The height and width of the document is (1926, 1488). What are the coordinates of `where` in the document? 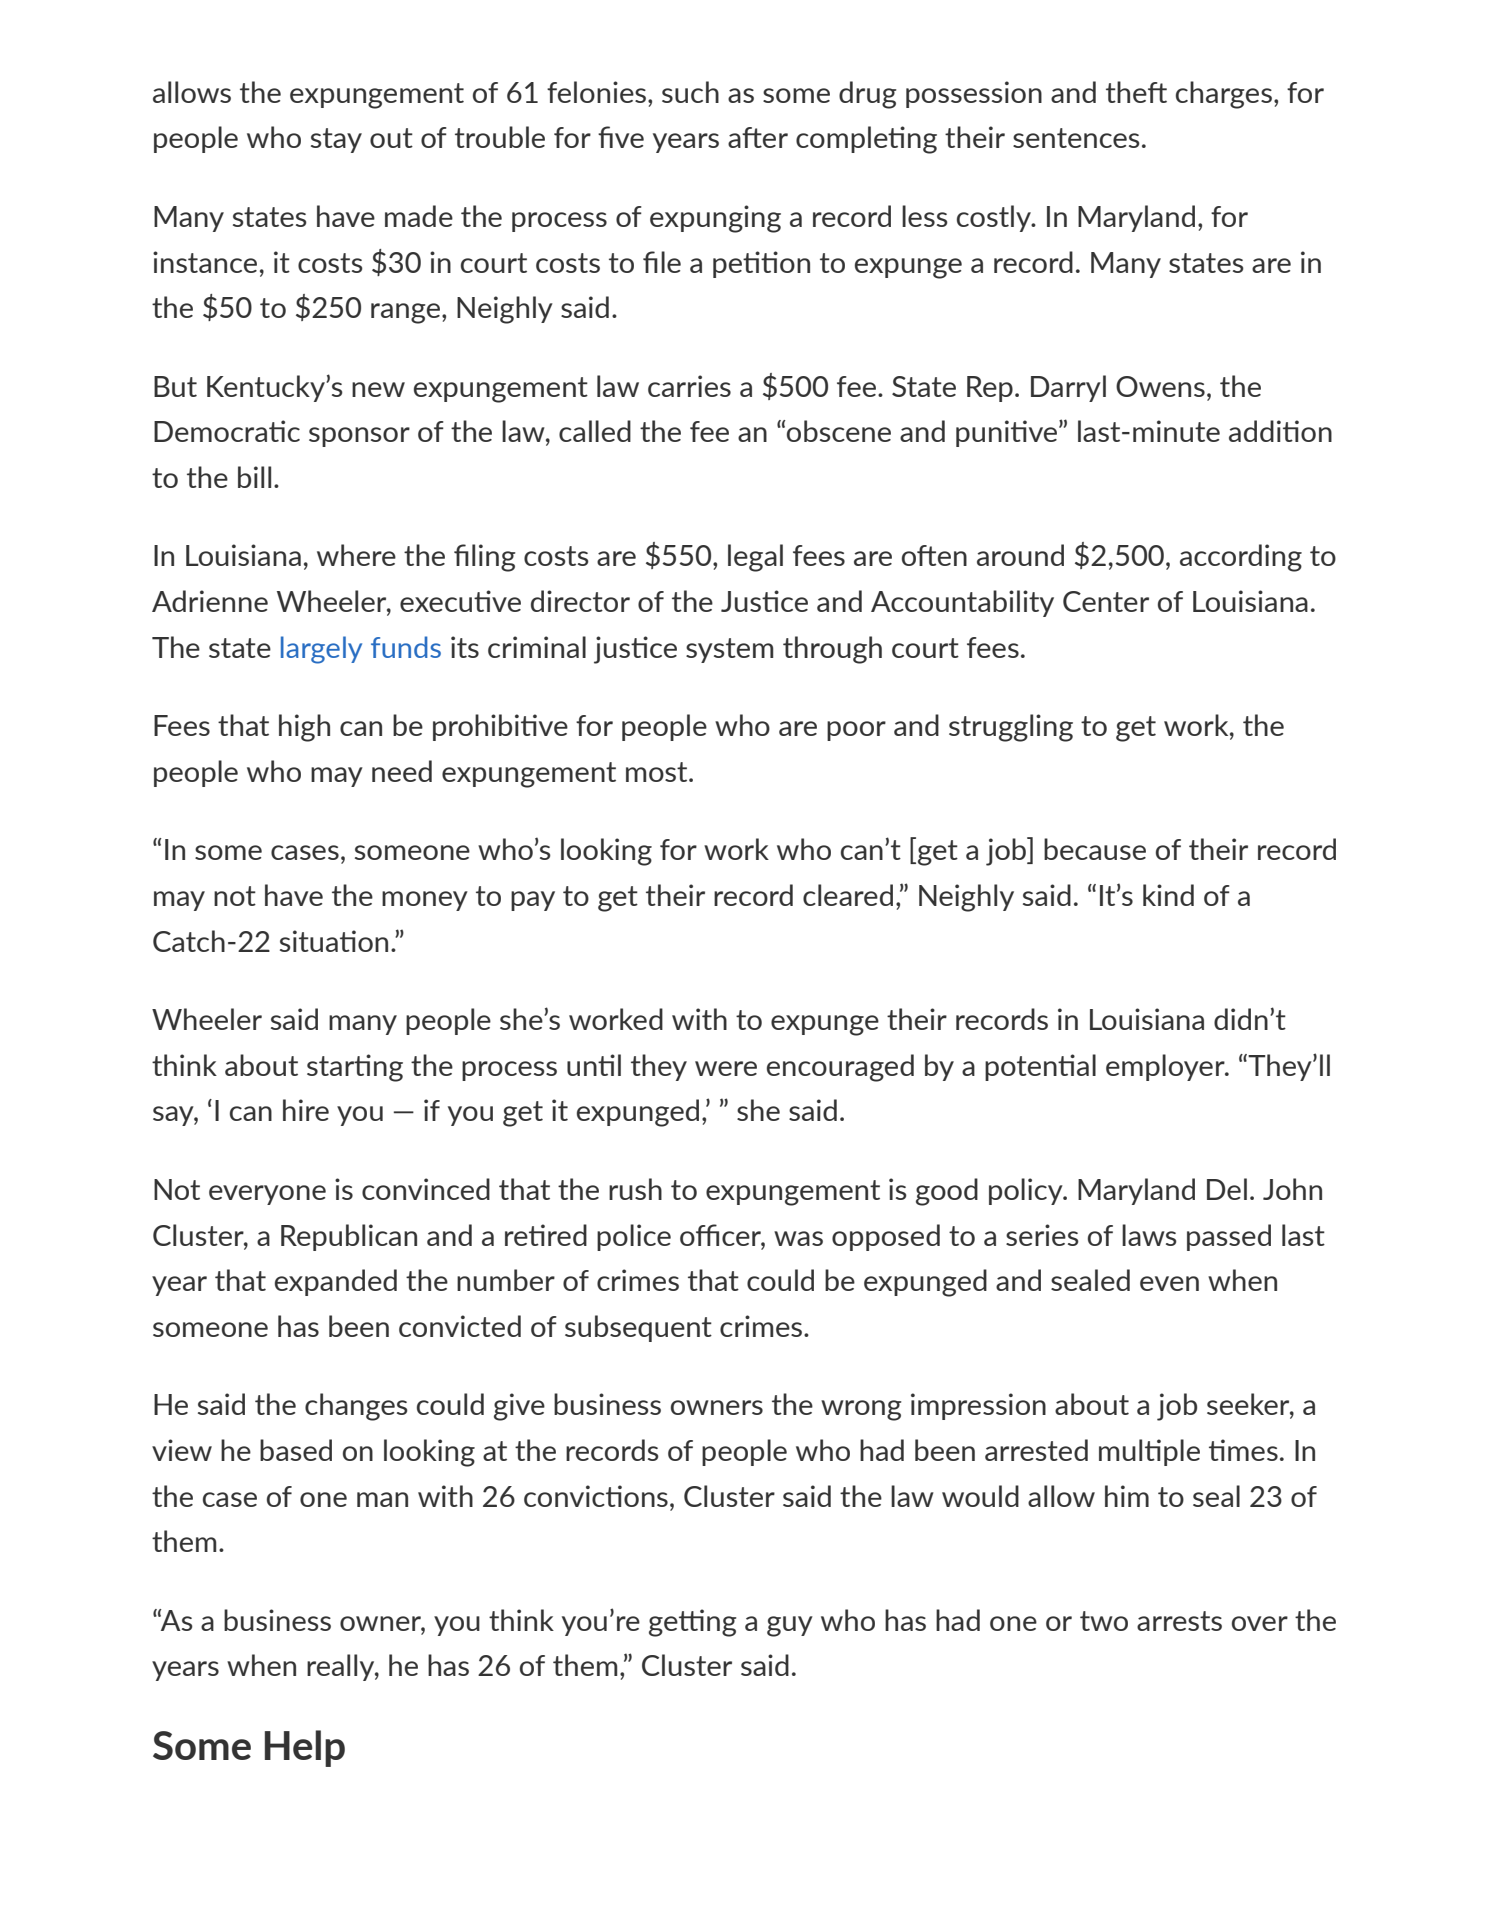 It's located at (356, 555).
